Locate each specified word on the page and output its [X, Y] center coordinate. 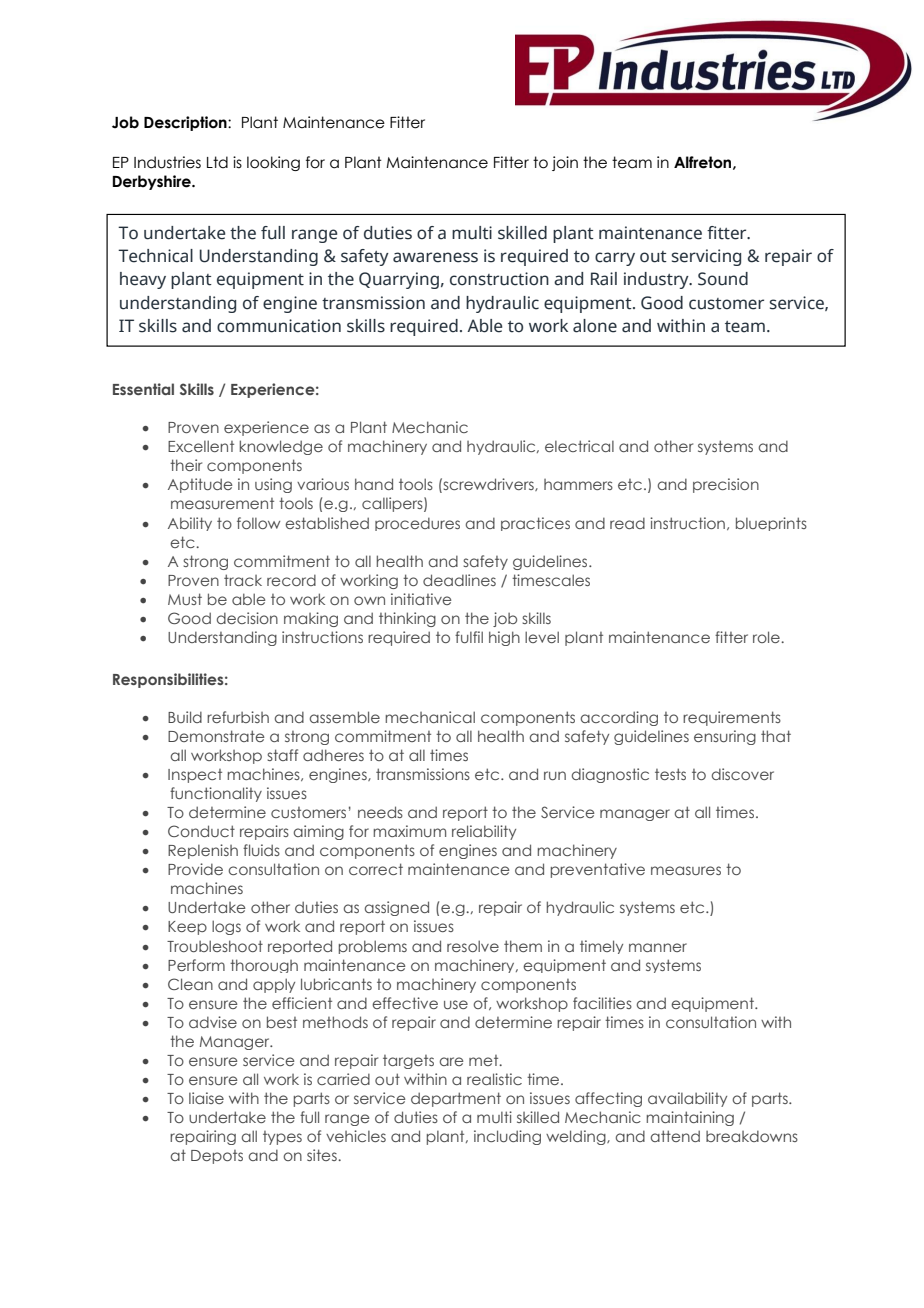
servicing [706, 257]
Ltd [217, 162]
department [456, 1099]
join [565, 163]
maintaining [690, 1118]
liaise [206, 1098]
